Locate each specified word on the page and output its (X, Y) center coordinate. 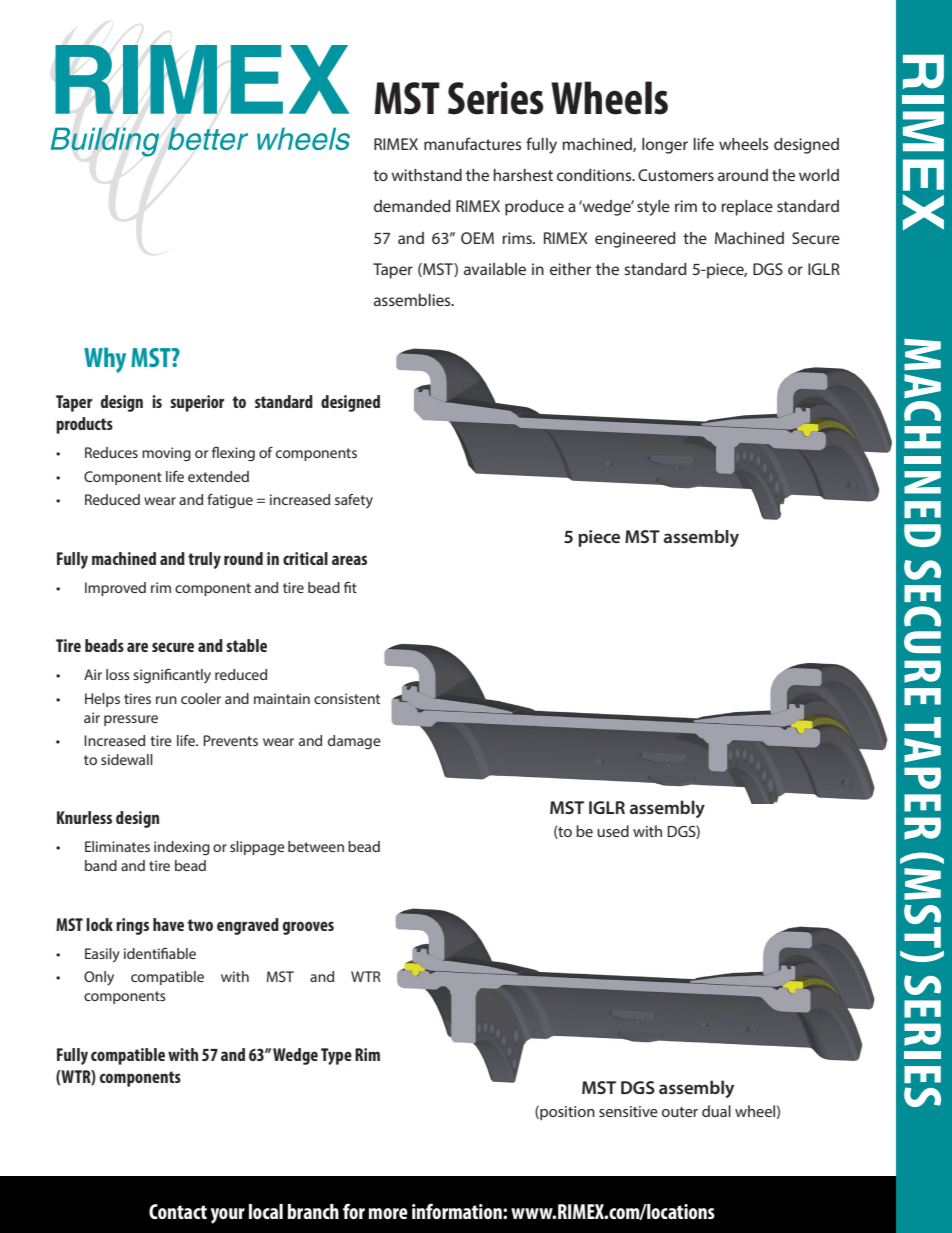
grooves (308, 928)
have (168, 924)
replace (747, 208)
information (458, 1211)
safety (354, 501)
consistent (347, 698)
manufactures (472, 143)
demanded (412, 206)
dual (716, 1111)
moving (166, 454)
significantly (172, 676)
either (570, 269)
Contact (178, 1211)
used (613, 831)
